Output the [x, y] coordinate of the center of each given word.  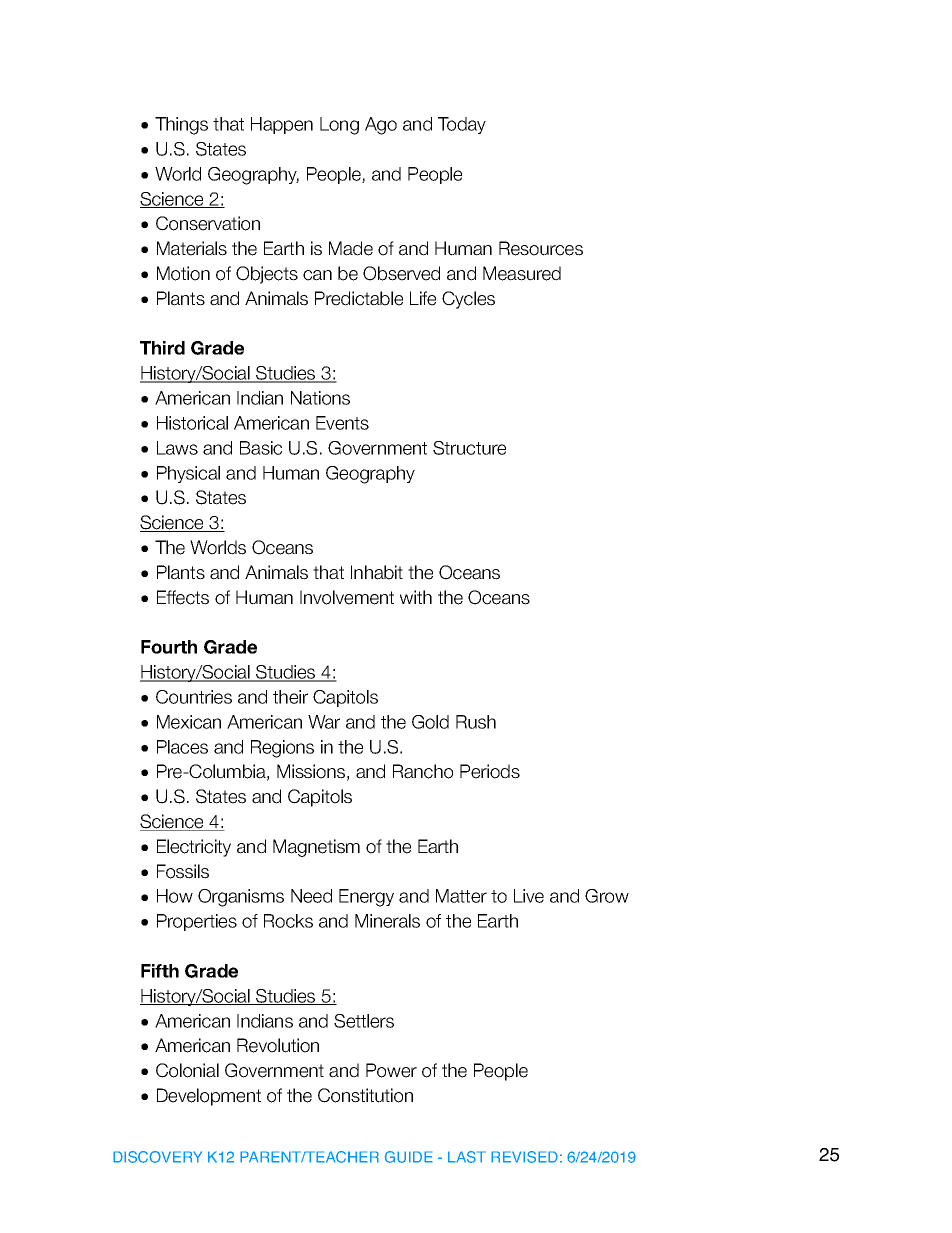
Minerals [387, 921]
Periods [490, 771]
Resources [541, 248]
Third [162, 348]
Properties [197, 922]
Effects [183, 597]
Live [529, 896]
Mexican [189, 722]
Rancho [423, 771]
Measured [522, 273]
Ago [381, 126]
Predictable [359, 298]
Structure [469, 448]
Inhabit [377, 572]
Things [181, 126]
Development [209, 1097]
